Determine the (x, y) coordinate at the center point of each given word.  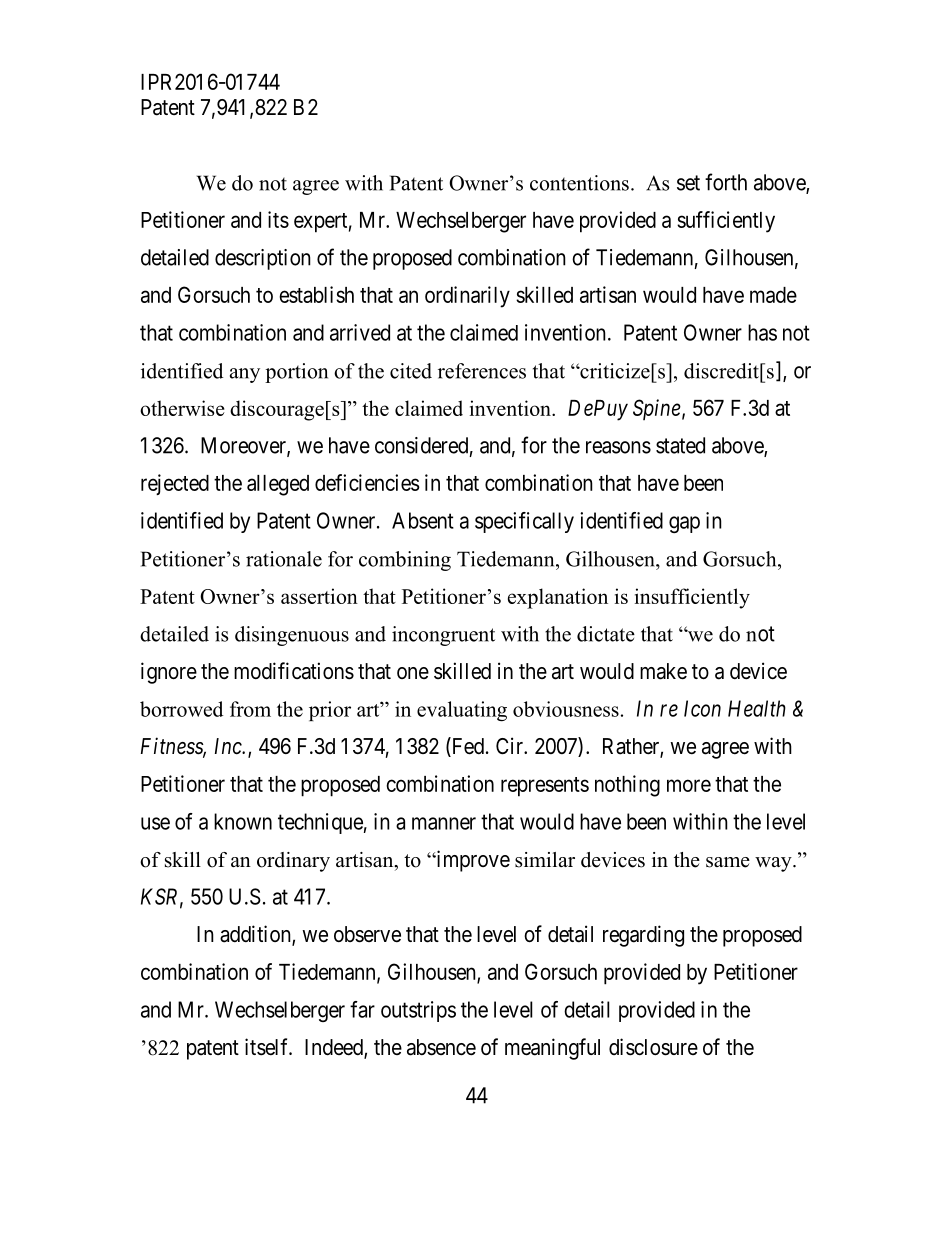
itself (268, 1047)
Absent (423, 520)
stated (680, 445)
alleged (278, 485)
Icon (702, 708)
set (688, 183)
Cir (511, 745)
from (250, 709)
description (263, 259)
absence (441, 1047)
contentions (579, 183)
